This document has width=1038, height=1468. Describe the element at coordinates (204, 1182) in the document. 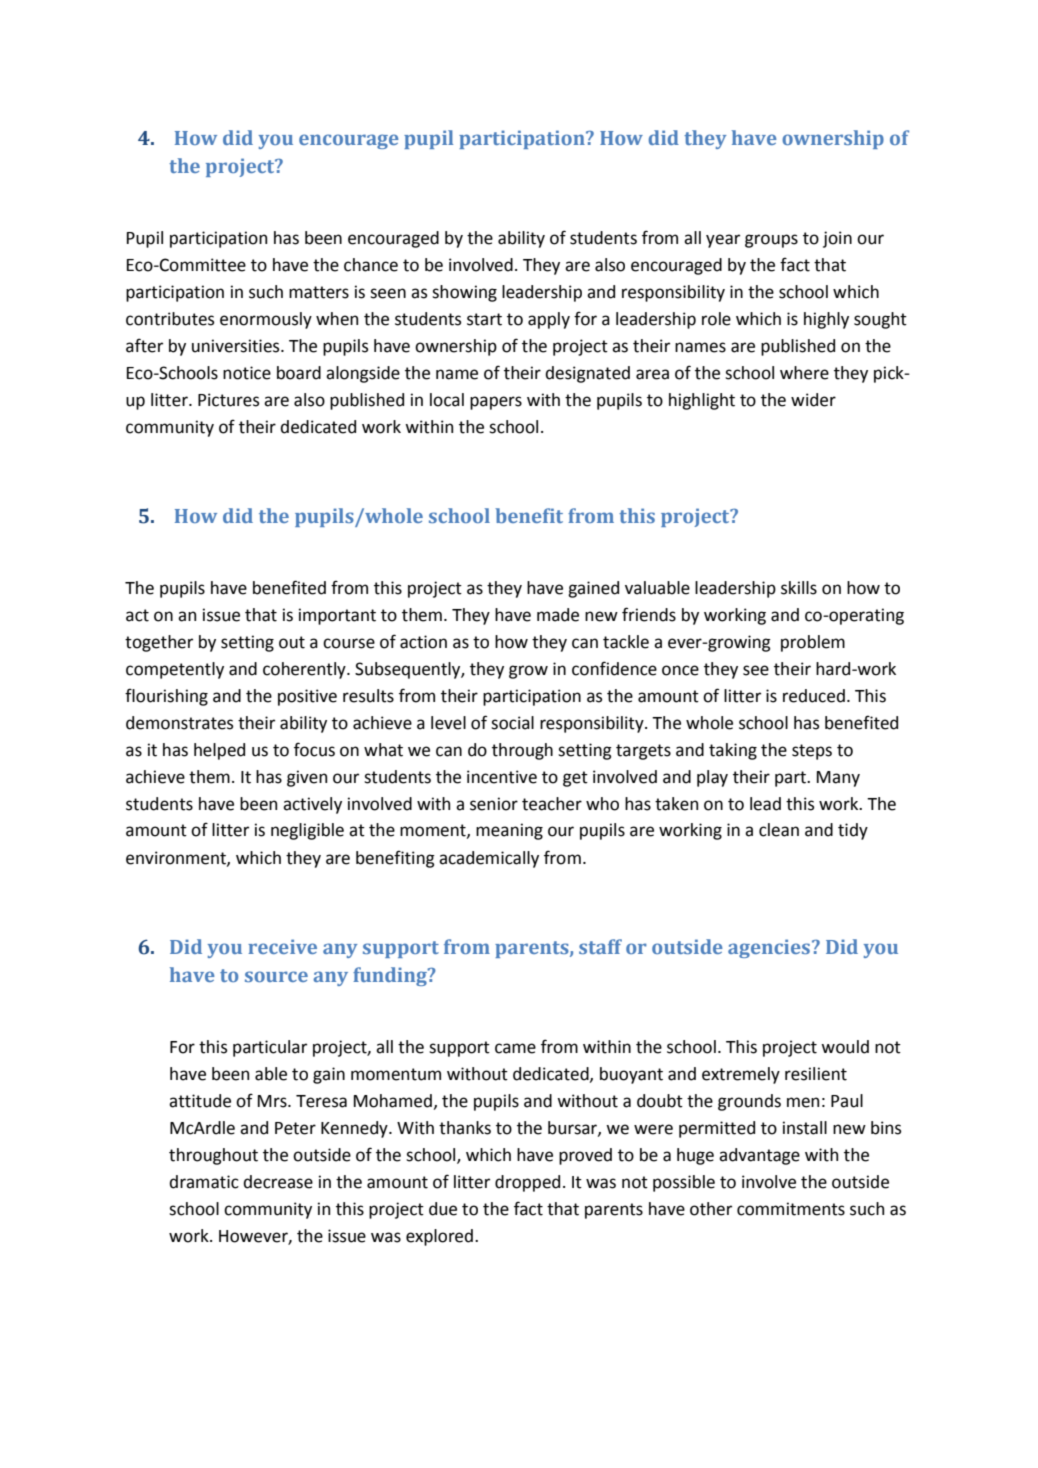

I see `dramatic` at that location.
